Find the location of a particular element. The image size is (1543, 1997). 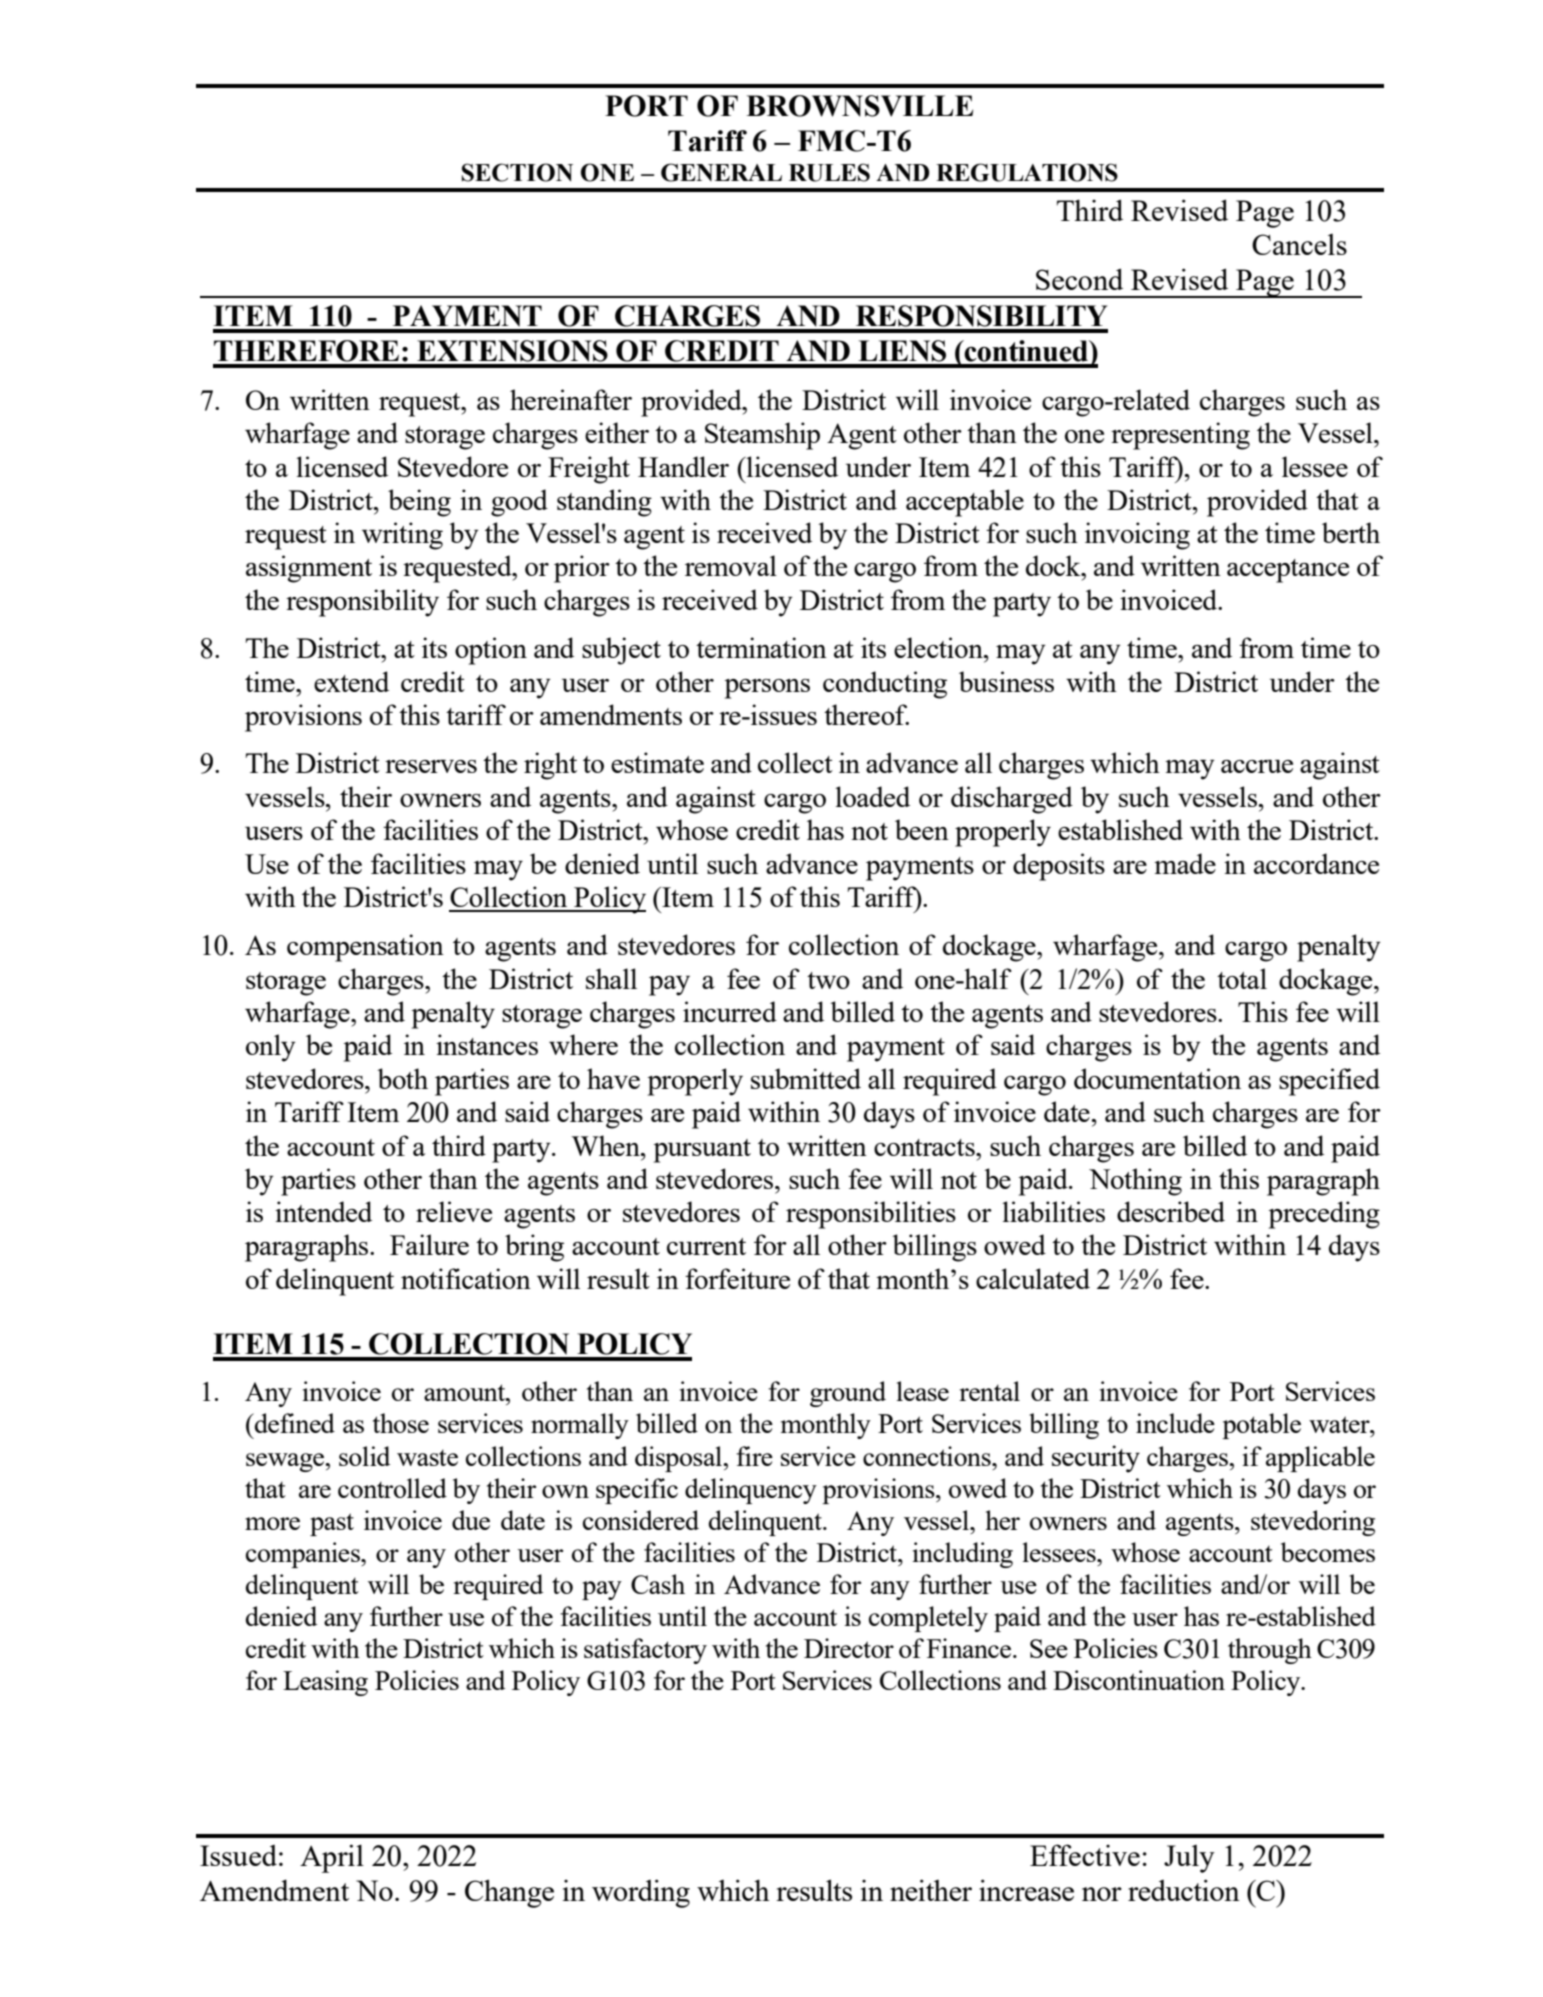

include is located at coordinates (1175, 1423).
